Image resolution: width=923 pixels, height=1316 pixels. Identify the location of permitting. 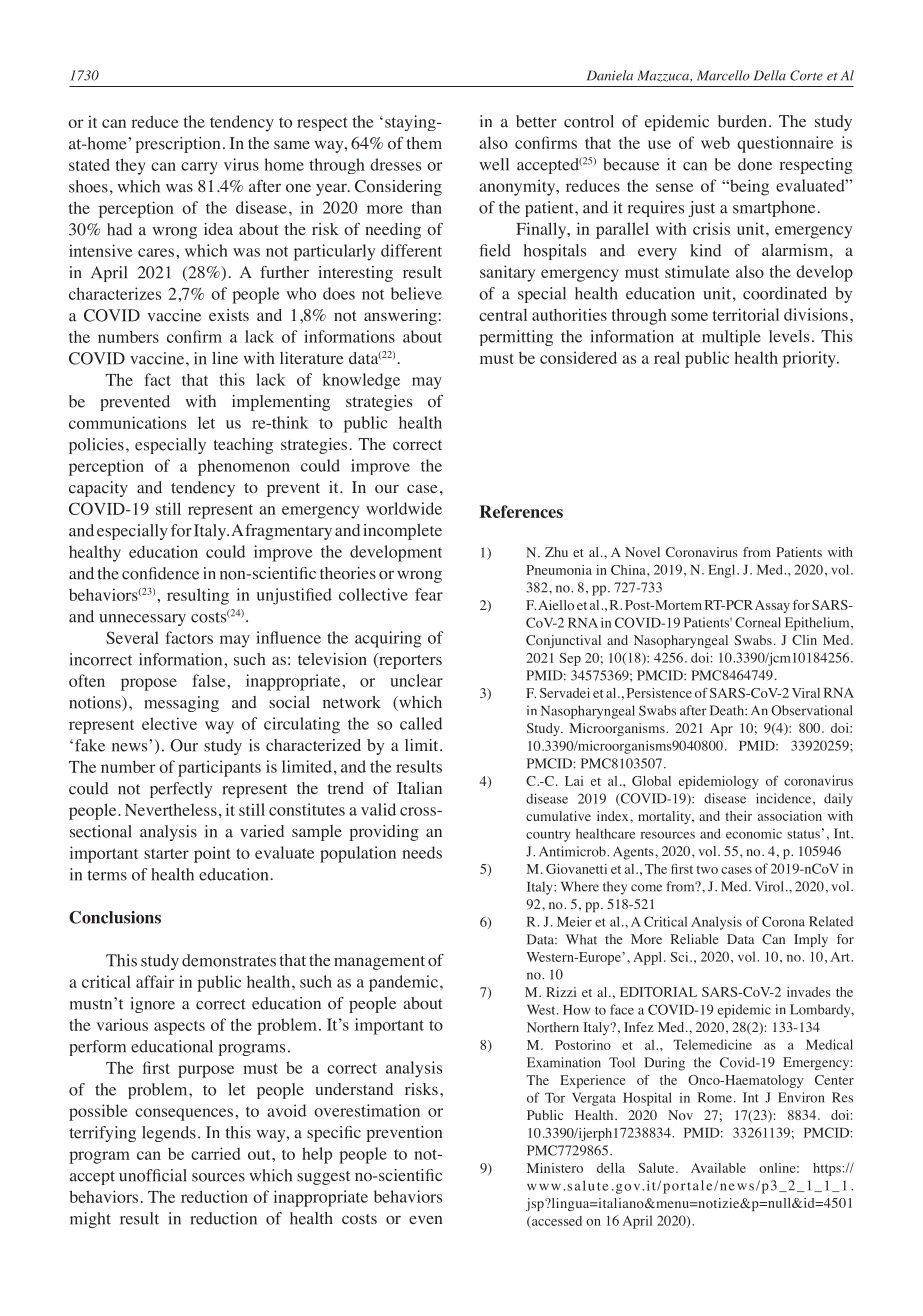
(516, 338).
